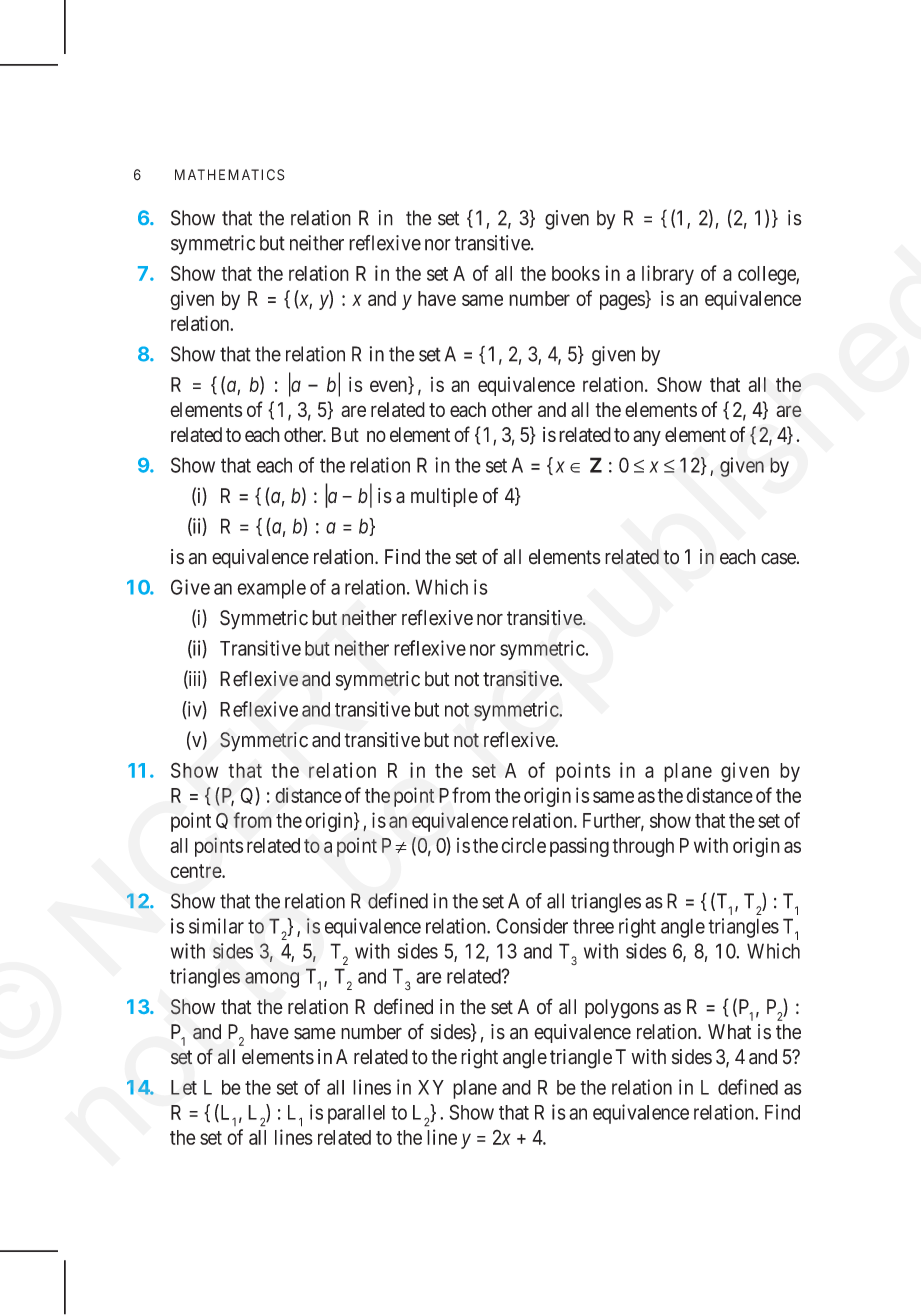  What do you see at coordinates (778, 559) in the screenshot?
I see `case` at bounding box center [778, 559].
